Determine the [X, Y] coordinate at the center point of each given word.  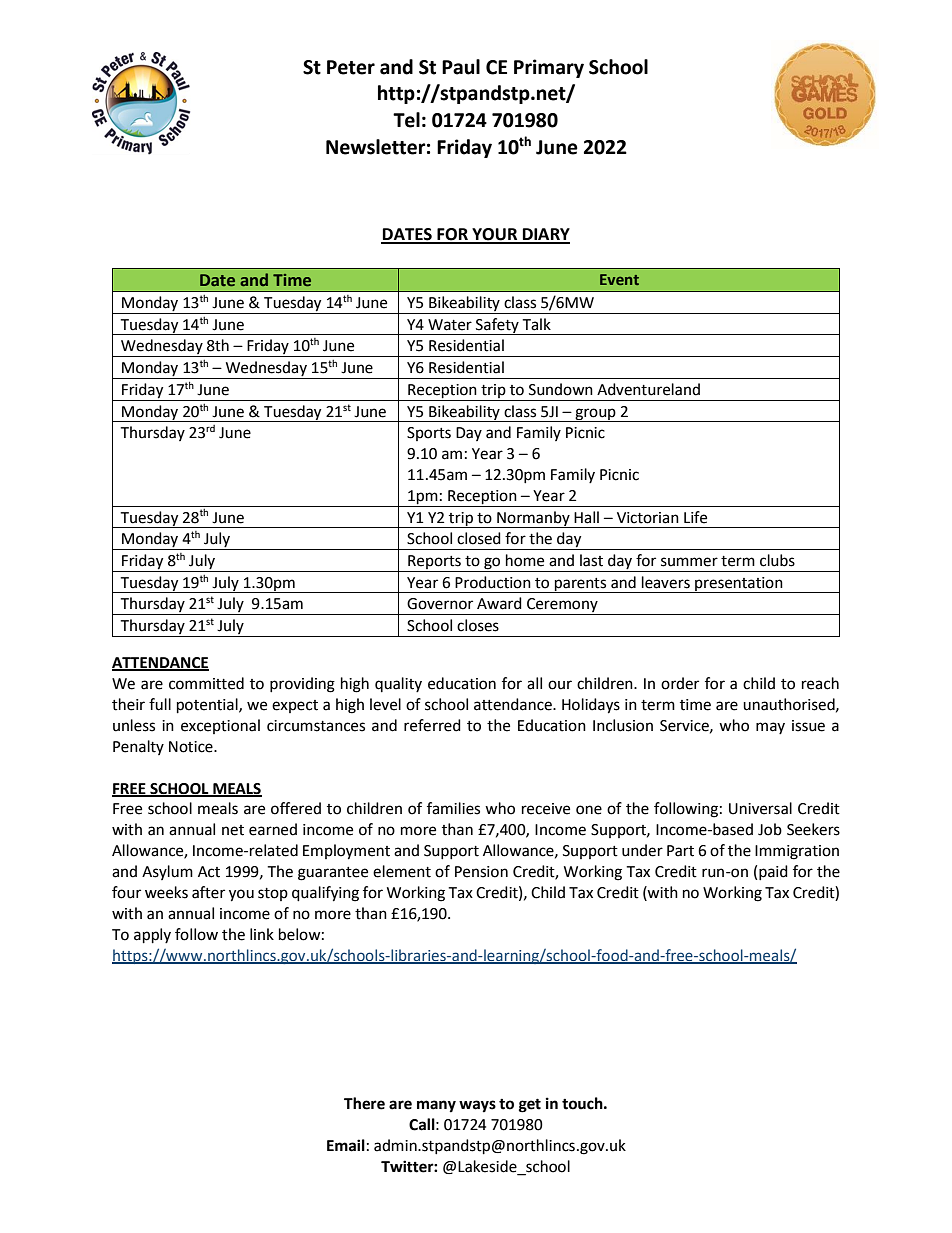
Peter [351, 67]
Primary [549, 68]
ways [477, 1106]
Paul [461, 67]
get [530, 1105]
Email [346, 1145]
